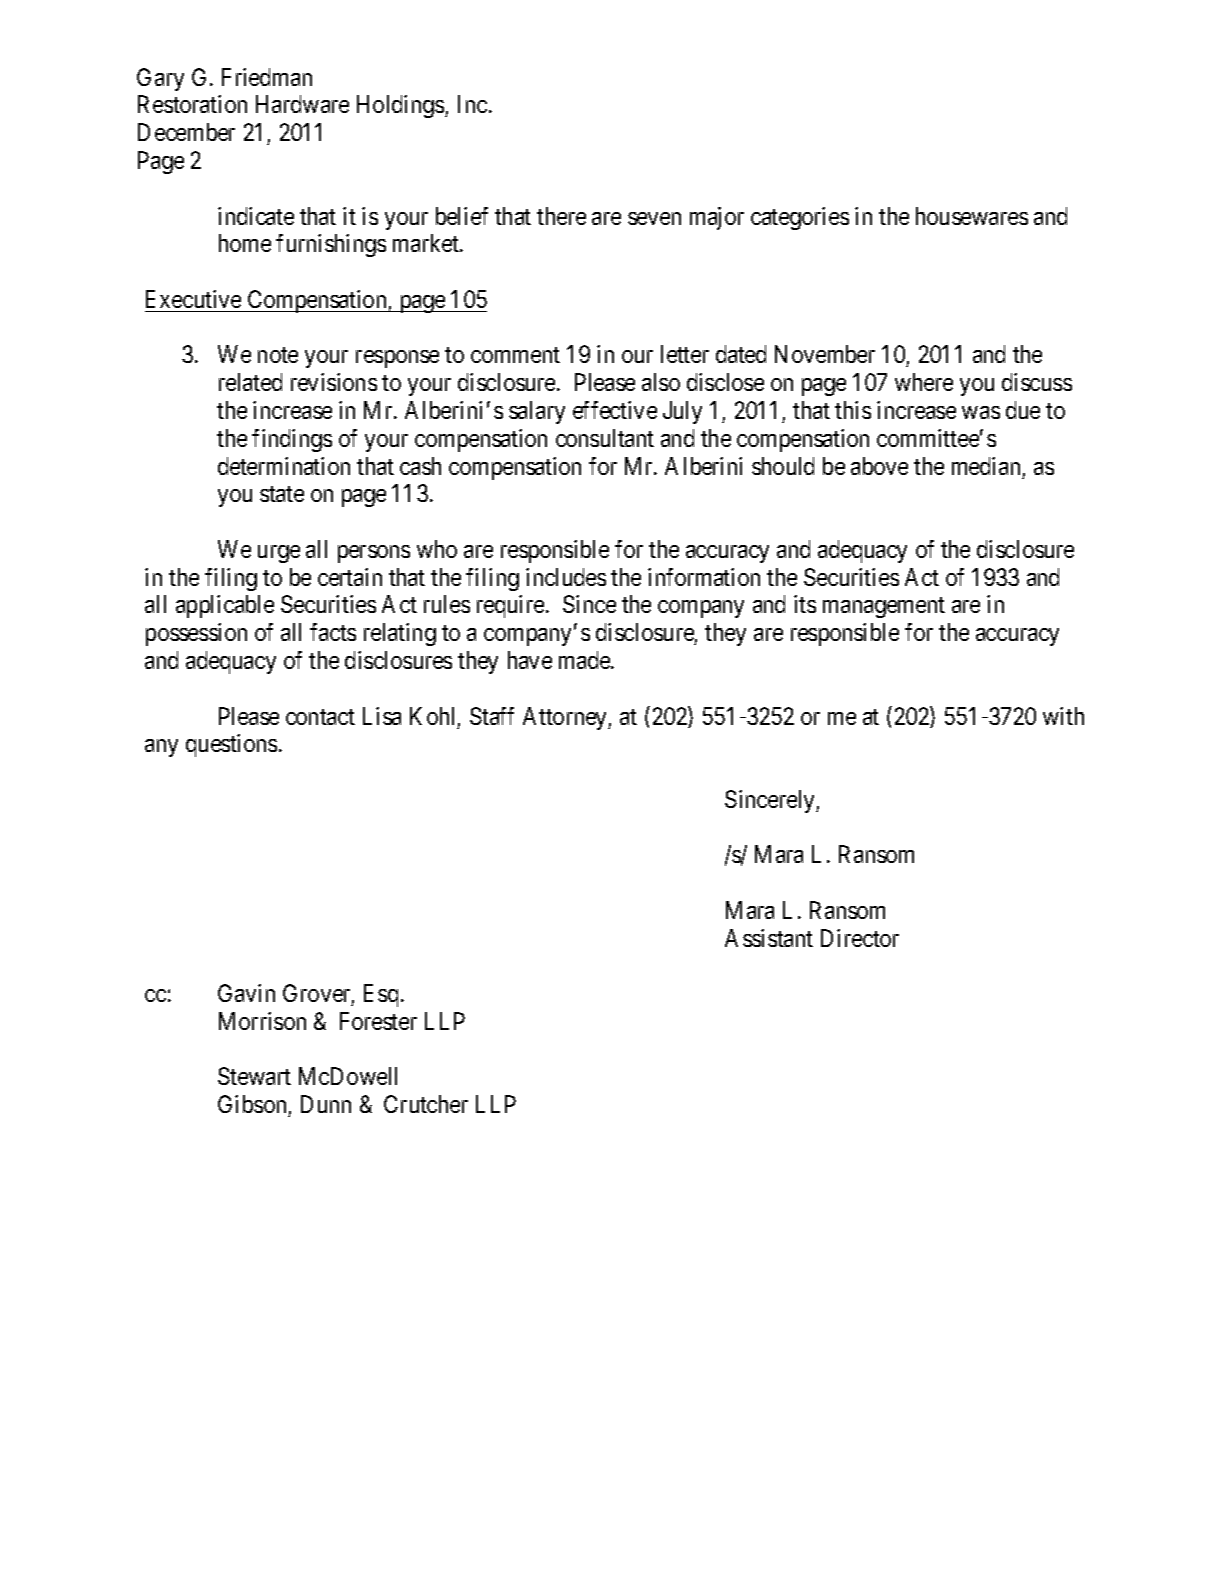 The image size is (1232, 1594). Describe the element at coordinates (225, 606) in the screenshot. I see `applicable` at that location.
